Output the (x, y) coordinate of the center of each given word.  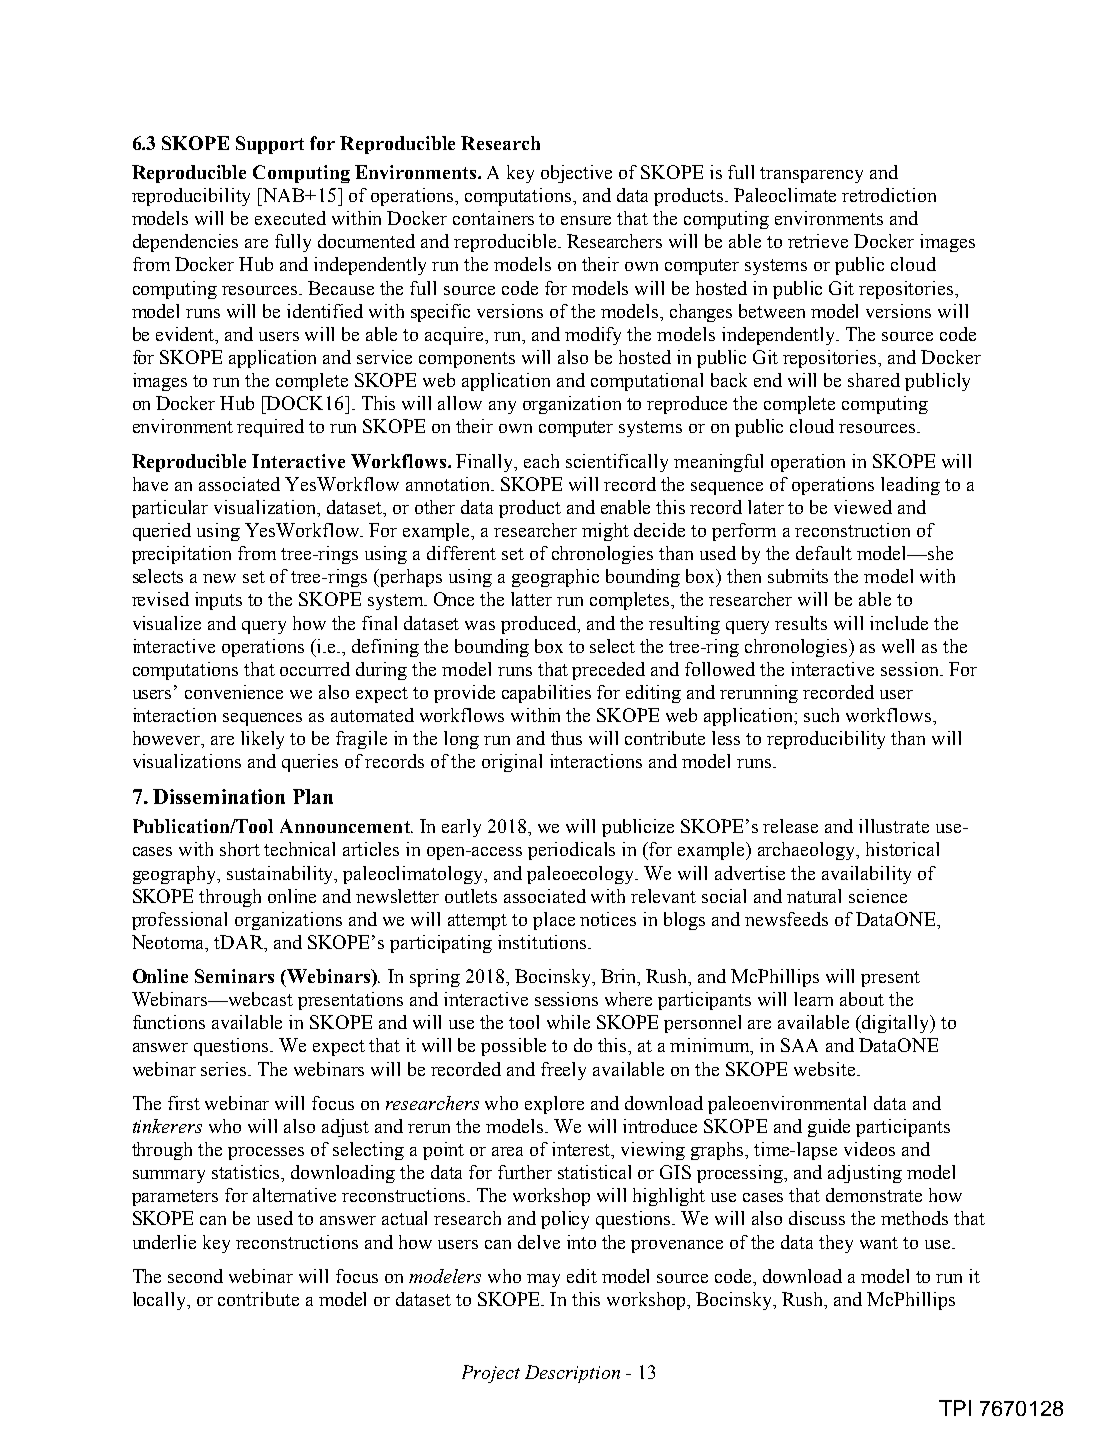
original (512, 763)
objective (576, 174)
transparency (811, 175)
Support (270, 145)
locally (161, 1301)
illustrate (894, 826)
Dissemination (219, 796)
